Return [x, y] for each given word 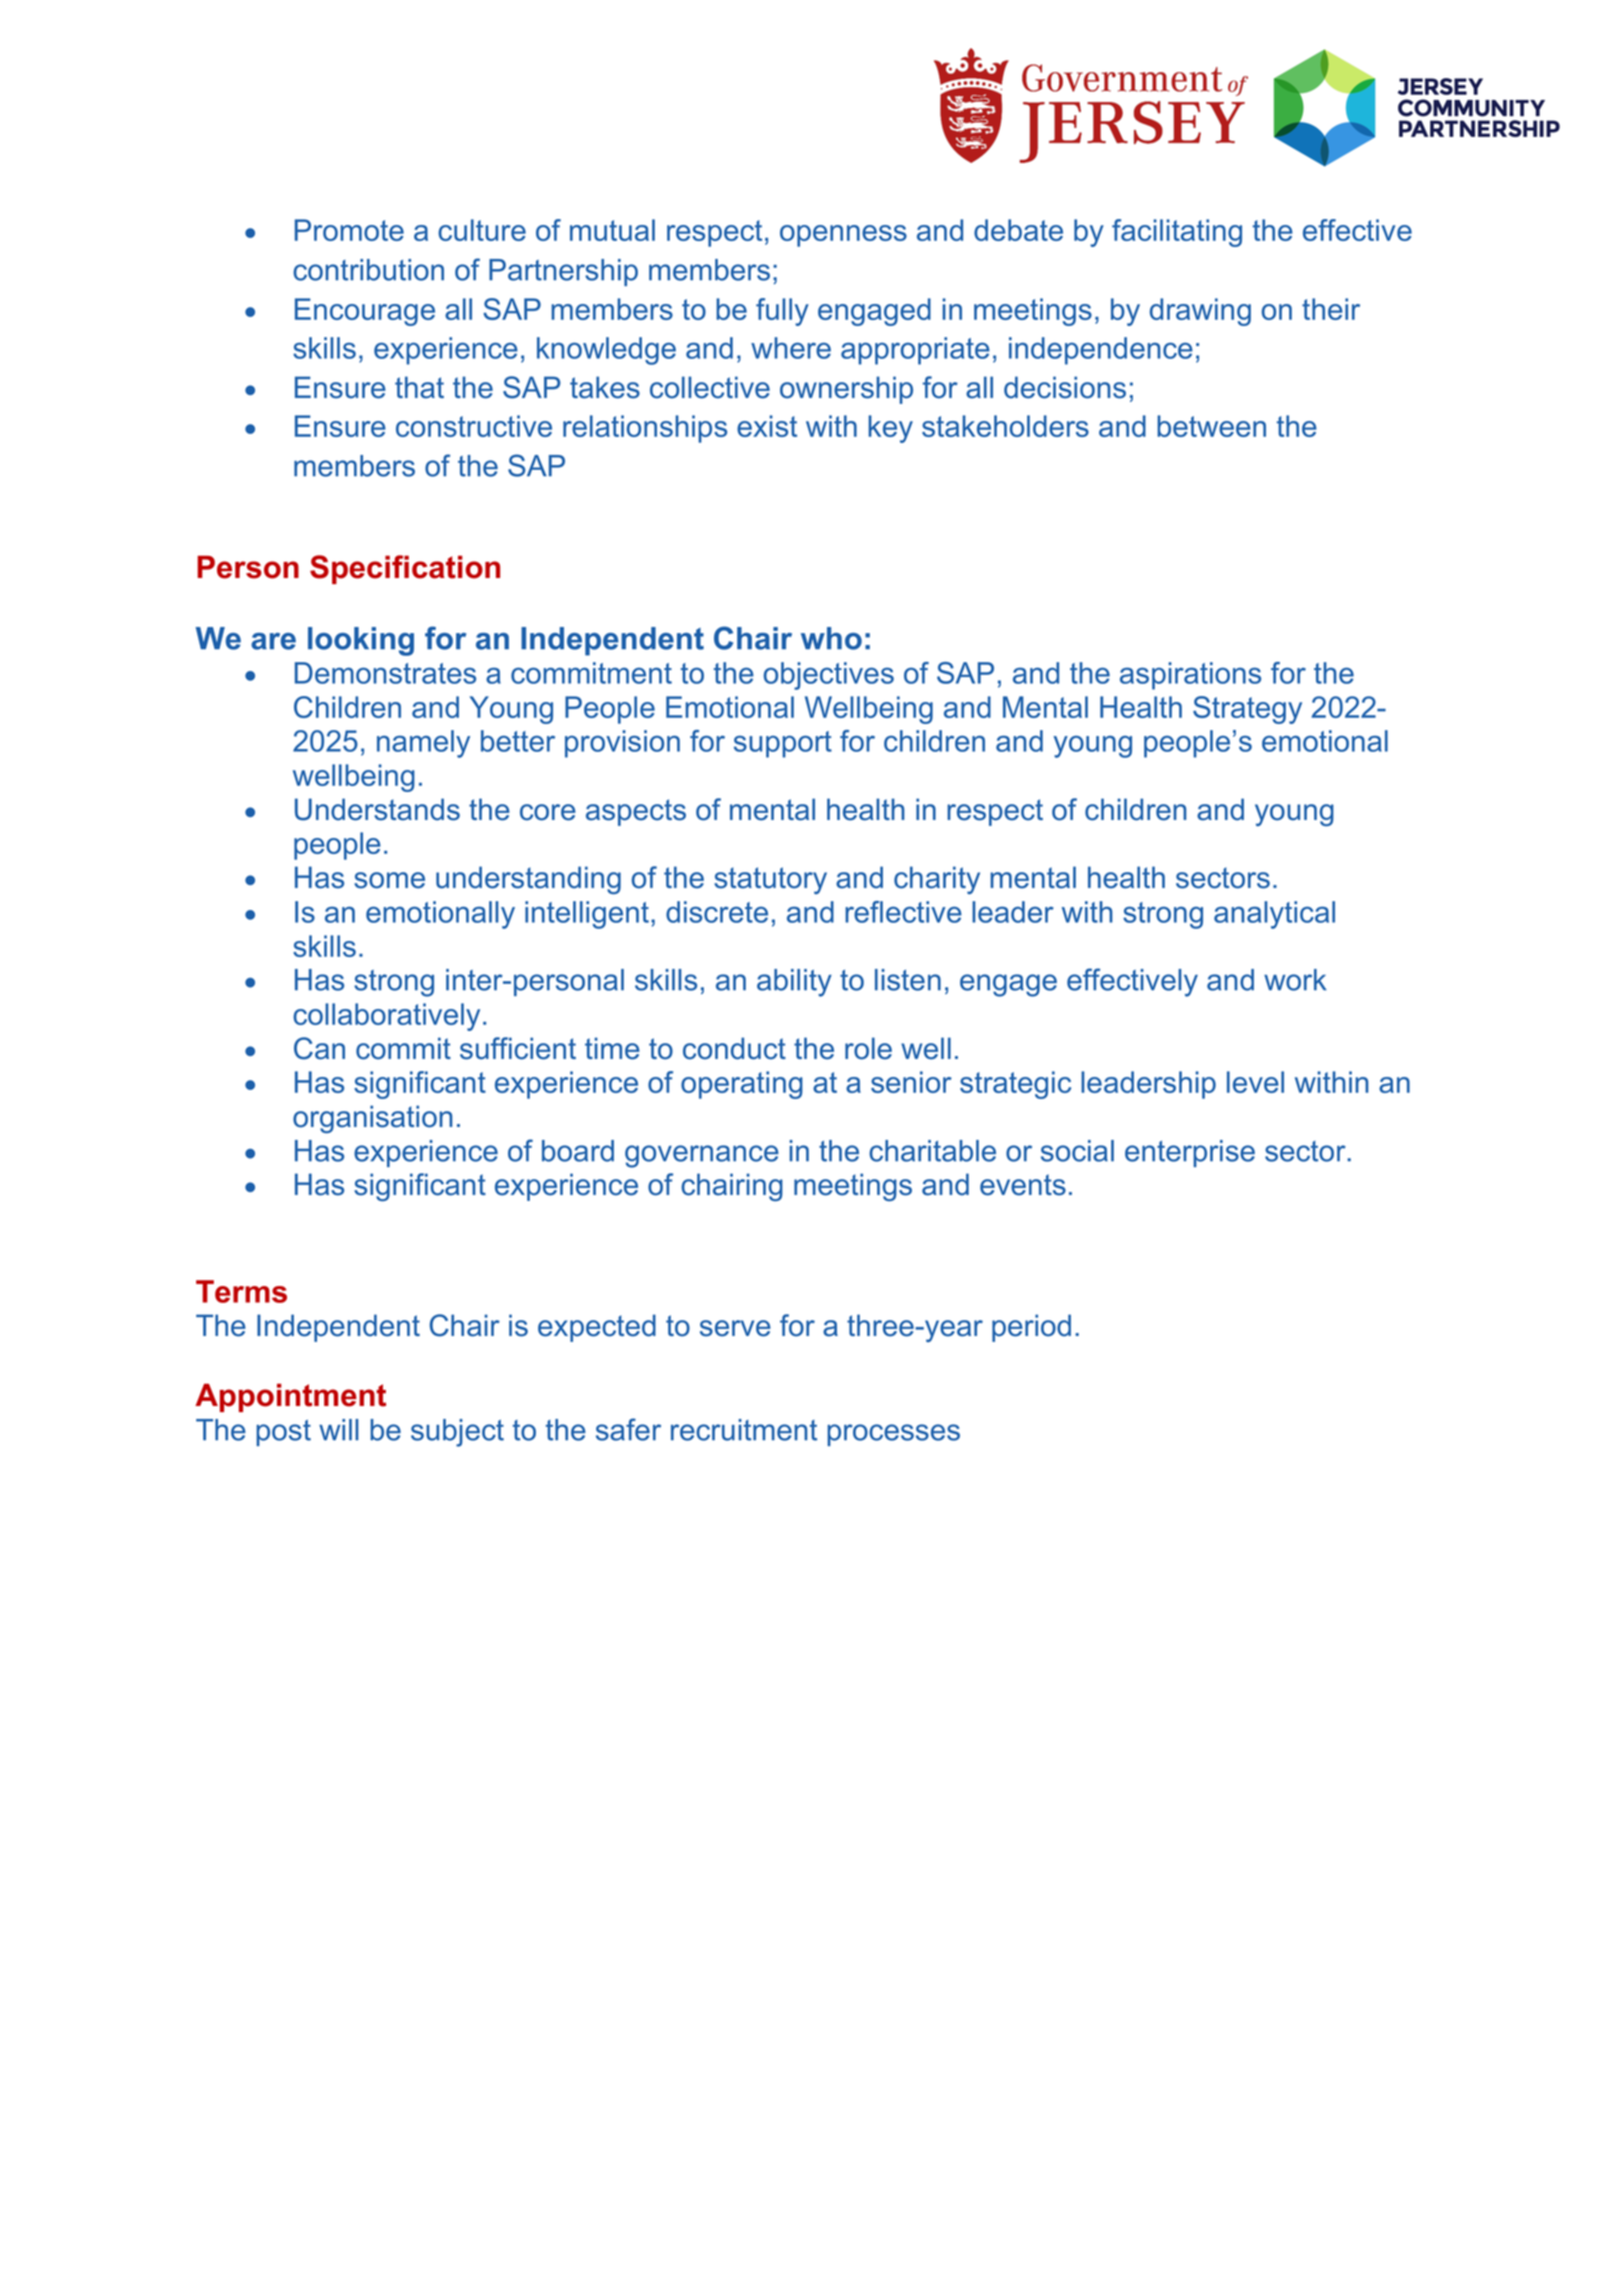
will [338, 1429]
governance [702, 1156]
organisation [372, 1119]
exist [767, 426]
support [783, 744]
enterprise [1190, 1153]
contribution [368, 270]
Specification [405, 569]
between [1211, 426]
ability [794, 983]
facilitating [1177, 233]
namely [423, 744]
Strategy [1247, 710]
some [389, 880]
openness [843, 236]
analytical [1274, 915]
